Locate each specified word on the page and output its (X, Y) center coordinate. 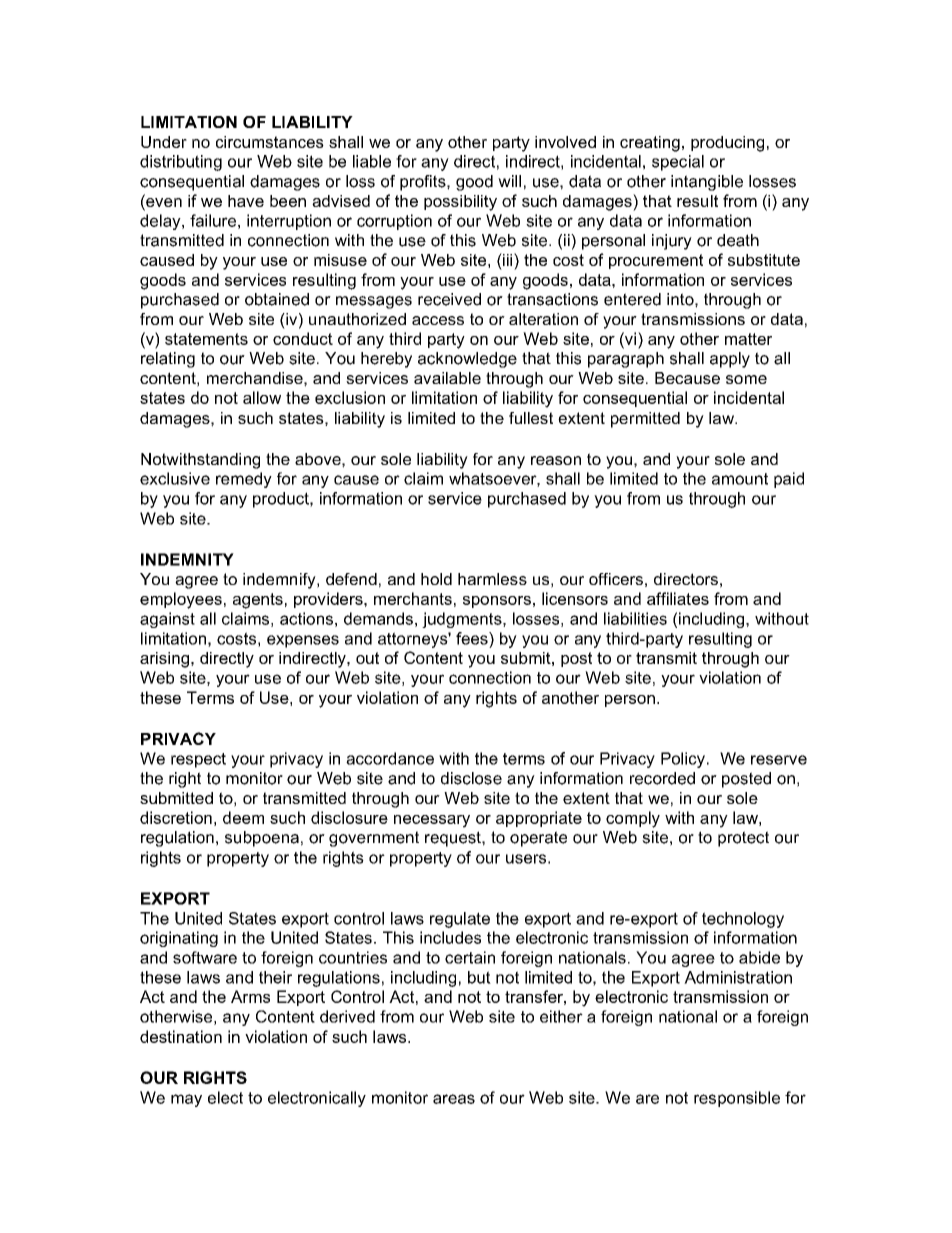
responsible (737, 1099)
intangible (707, 183)
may (186, 1100)
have (246, 201)
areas (454, 1099)
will (509, 181)
